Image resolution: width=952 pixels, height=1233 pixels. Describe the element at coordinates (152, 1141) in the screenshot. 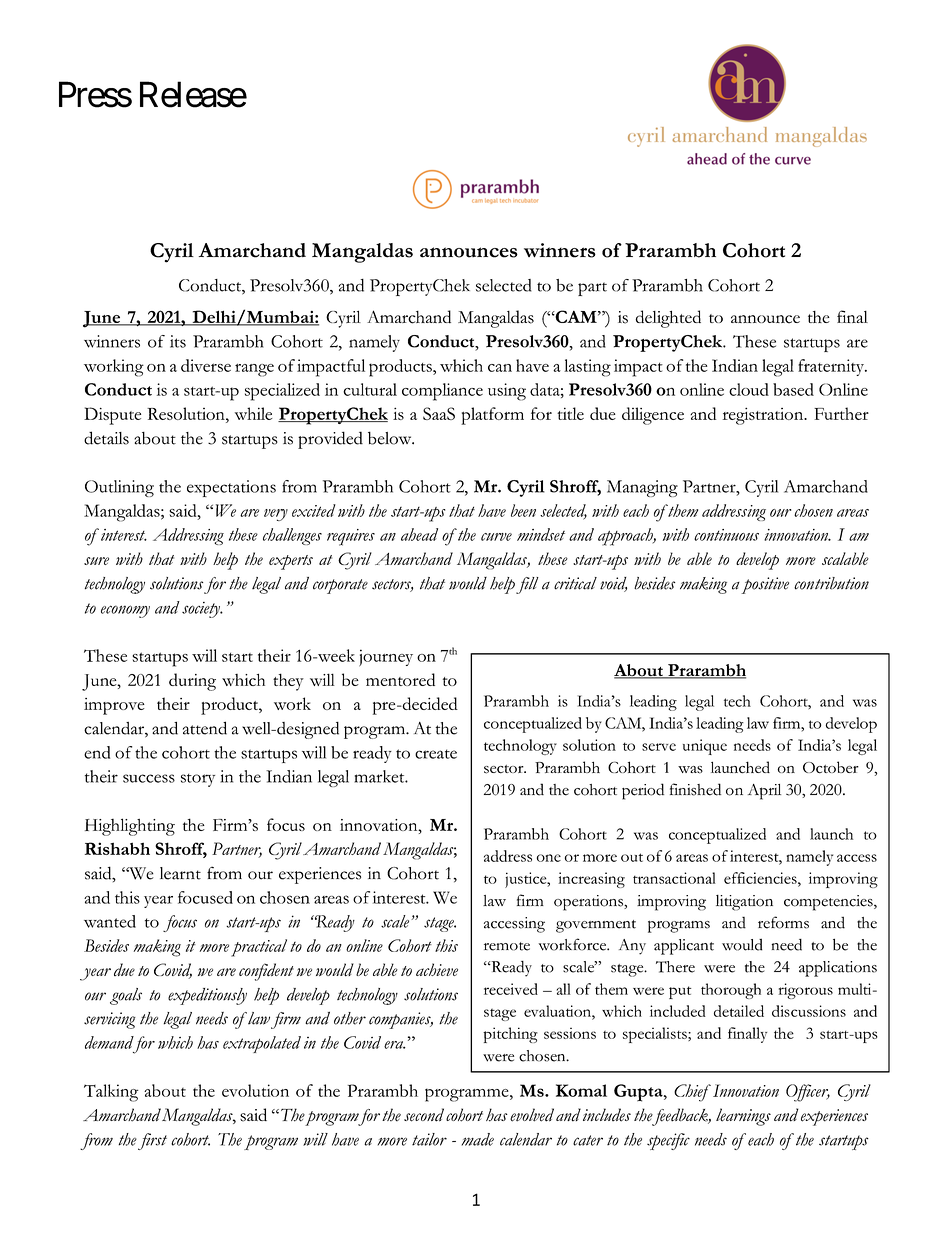

I see `first` at that location.
